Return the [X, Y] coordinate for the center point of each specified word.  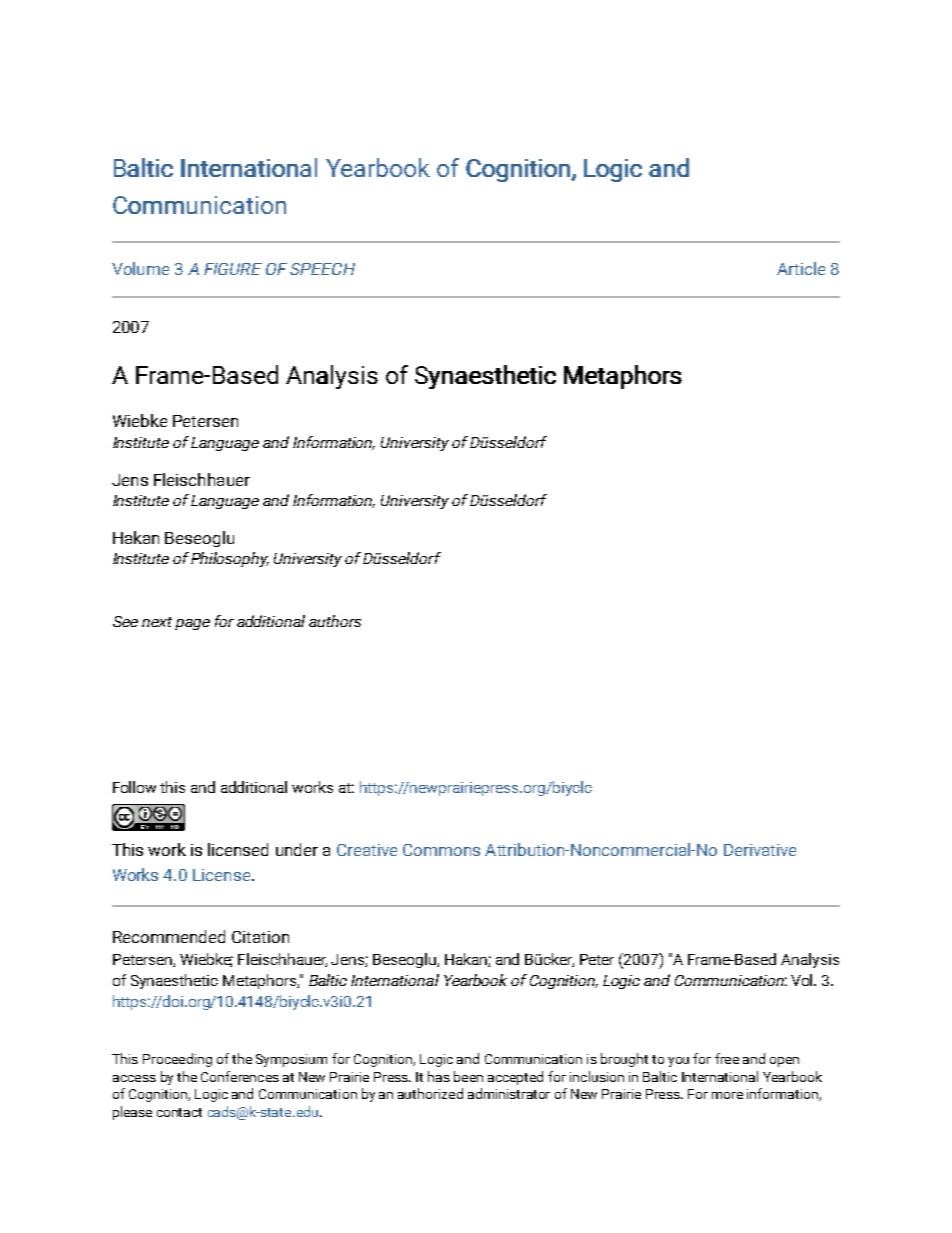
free [727, 1058]
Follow [134, 787]
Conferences [240, 1076]
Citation [260, 937]
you [678, 1062]
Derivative [760, 850]
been [468, 1076]
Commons [441, 850]
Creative [367, 850]
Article [801, 268]
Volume [140, 268]
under [297, 849]
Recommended [169, 936]
